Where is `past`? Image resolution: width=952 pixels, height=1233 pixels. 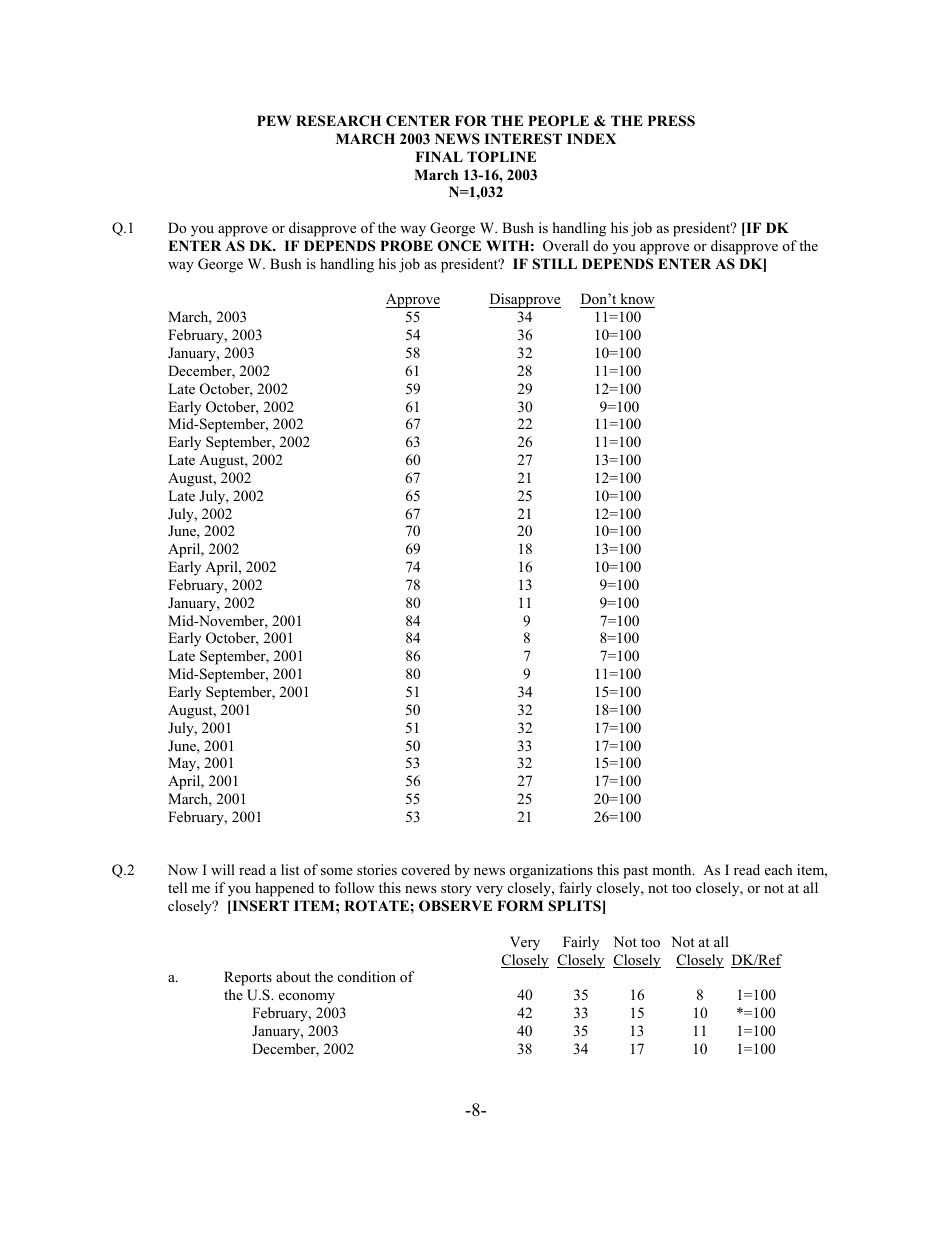 past is located at coordinates (635, 872).
